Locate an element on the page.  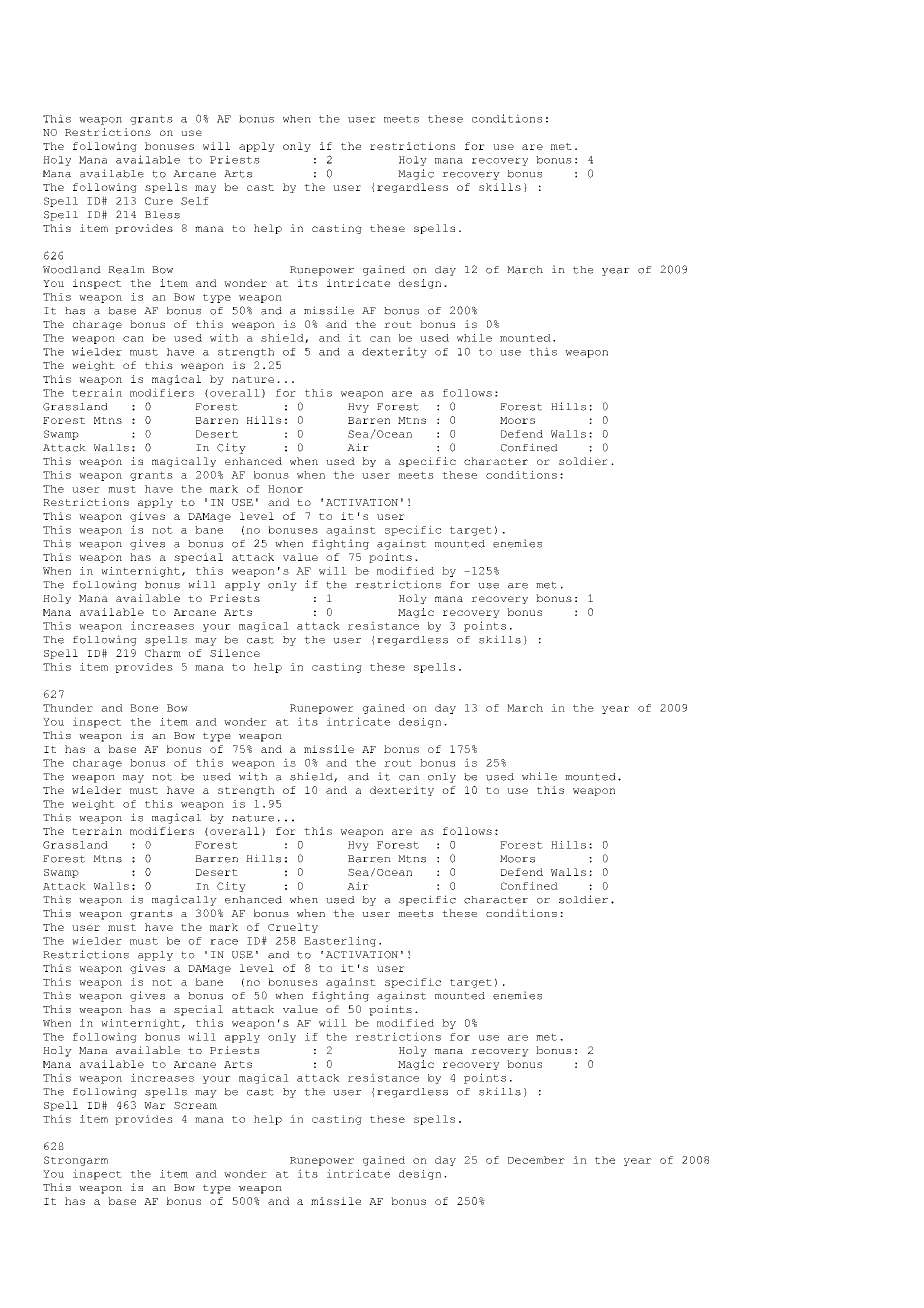
Silence is located at coordinates (235, 653).
